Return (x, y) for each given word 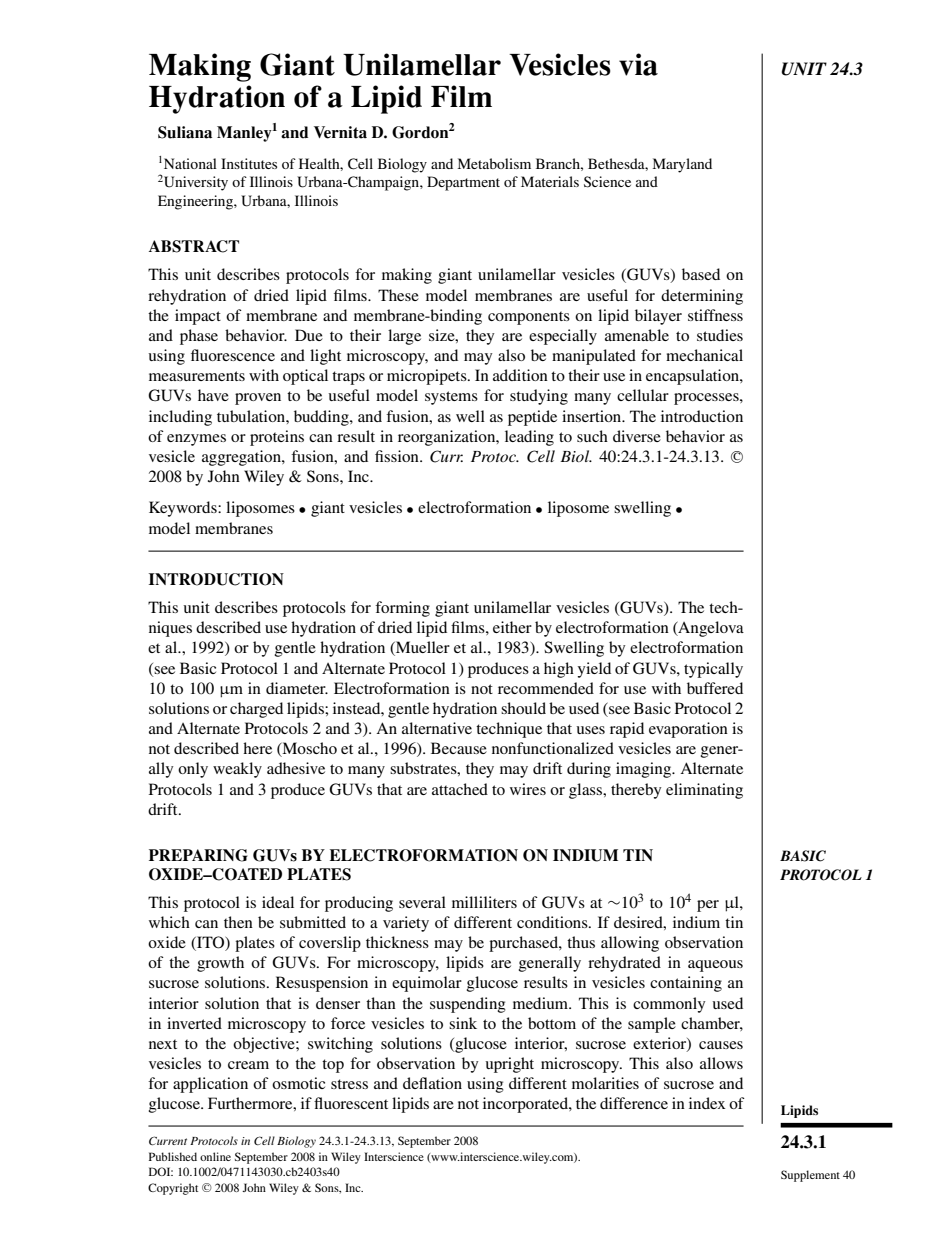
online (215, 1156)
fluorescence (233, 355)
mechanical (704, 355)
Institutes (249, 163)
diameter (297, 688)
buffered (715, 688)
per (708, 906)
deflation (432, 1083)
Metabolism (494, 163)
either (512, 627)
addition (520, 375)
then (238, 922)
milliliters (484, 902)
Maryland (682, 165)
